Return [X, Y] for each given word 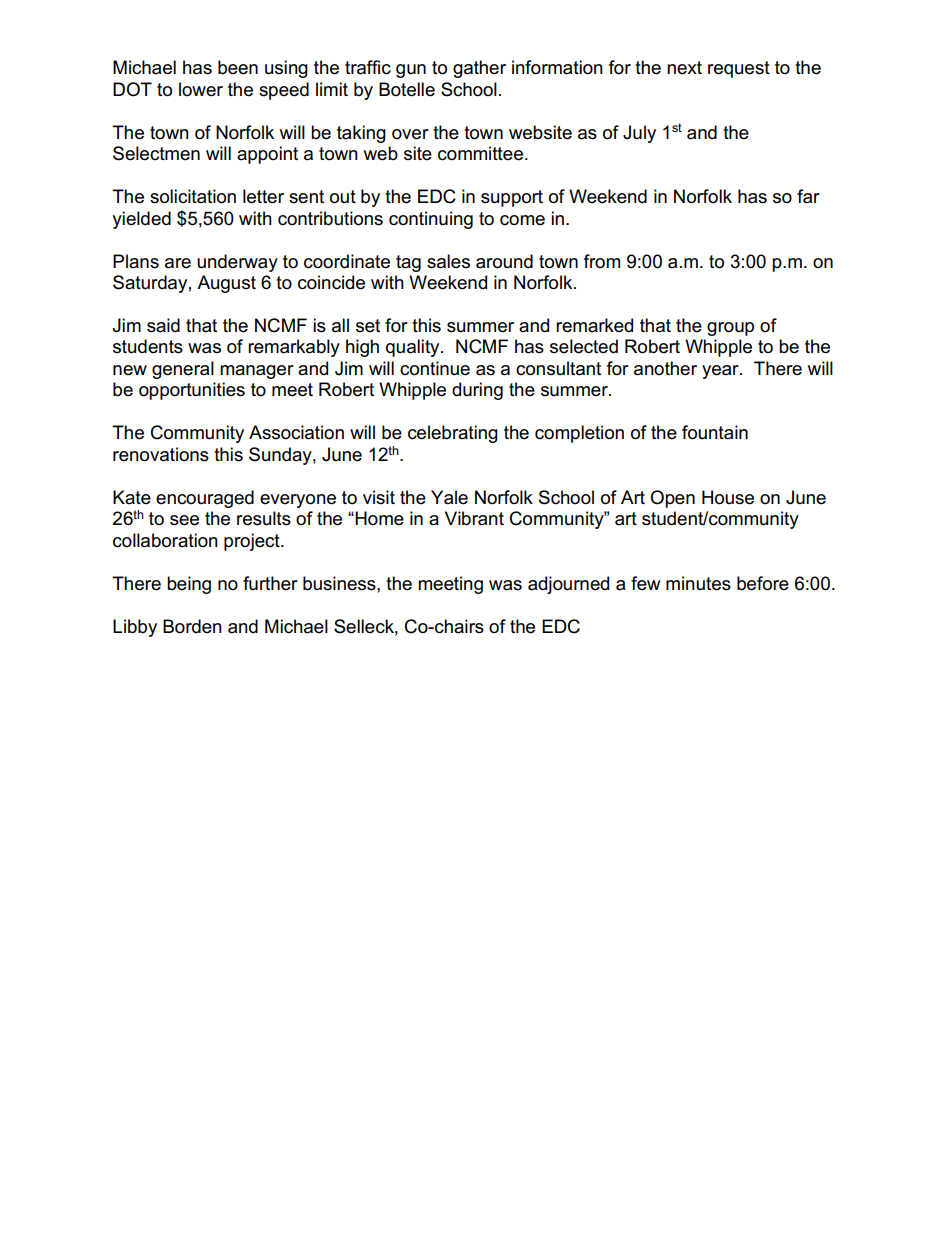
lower [201, 89]
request [739, 69]
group [730, 329]
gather [479, 69]
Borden [192, 626]
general [183, 370]
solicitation [193, 196]
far [808, 196]
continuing [431, 220]
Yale [449, 497]
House [728, 497]
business [340, 583]
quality [414, 348]
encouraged [205, 499]
